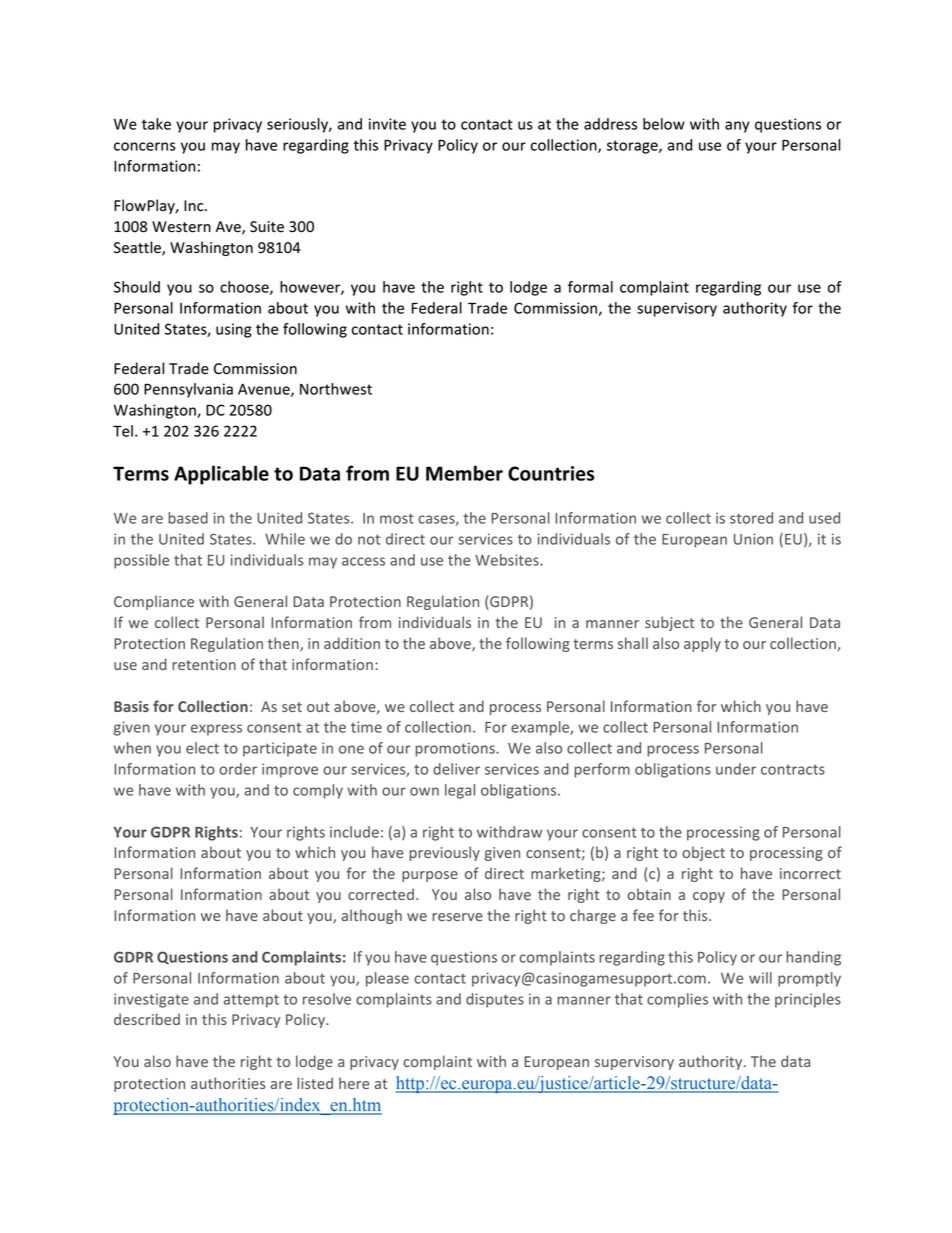 This screenshot has width=952, height=1233. I want to click on concerns, so click(145, 146).
